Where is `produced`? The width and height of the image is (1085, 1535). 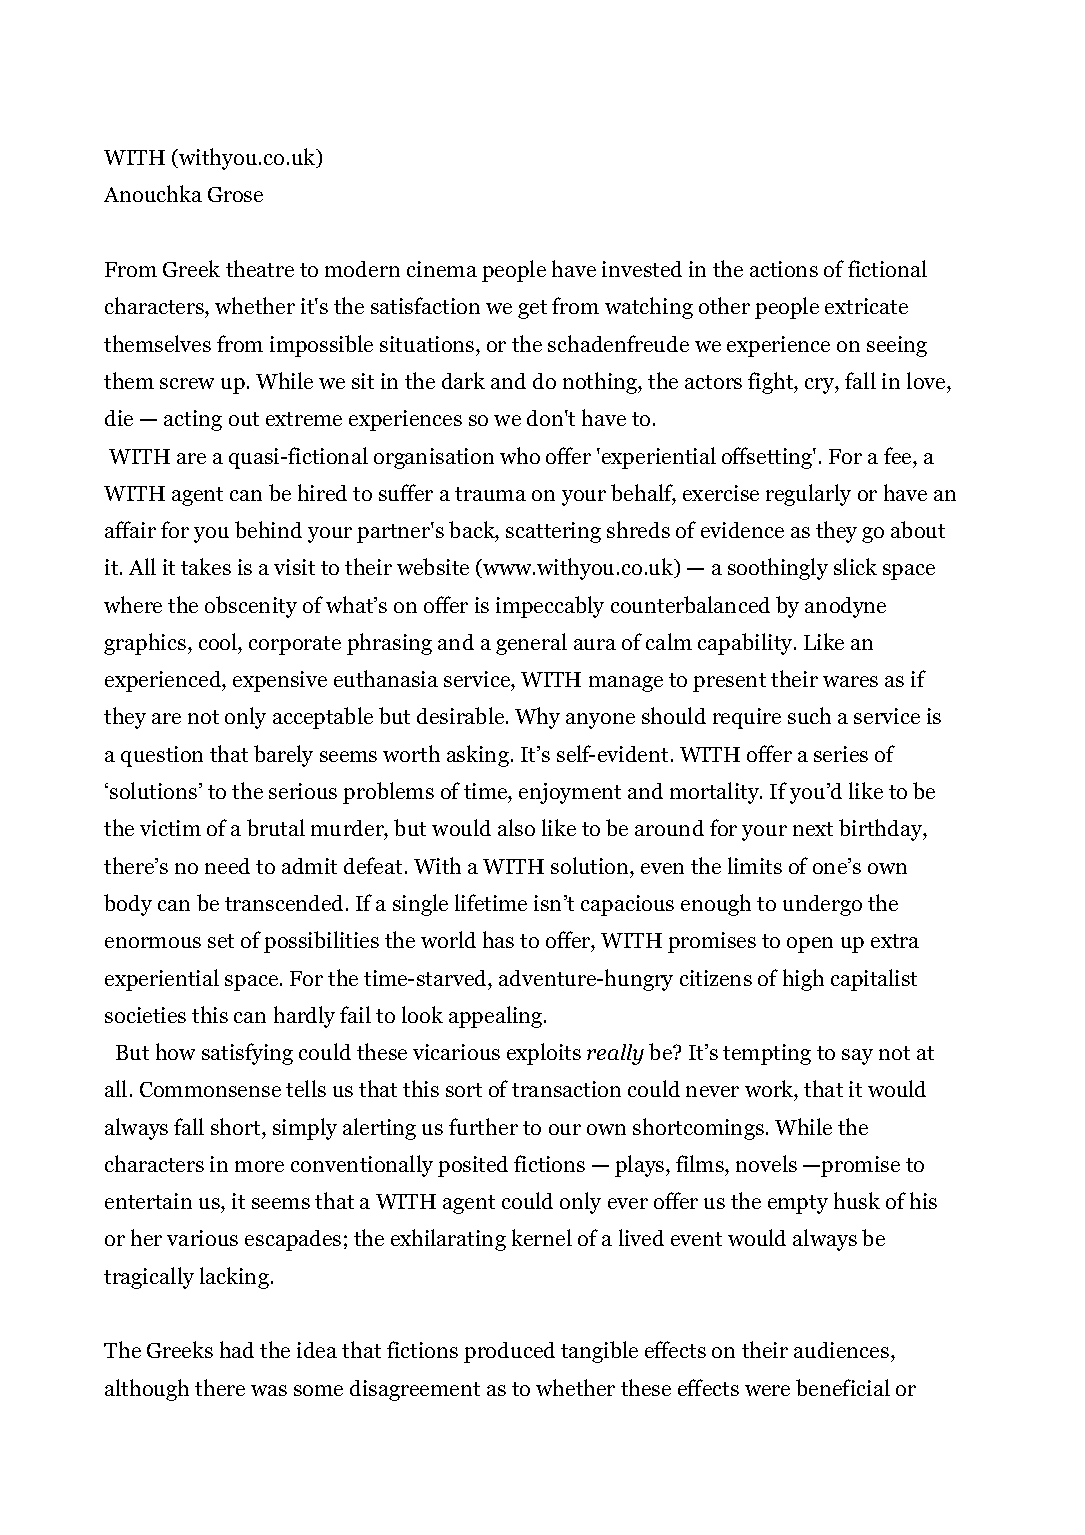
produced is located at coordinates (509, 1352).
